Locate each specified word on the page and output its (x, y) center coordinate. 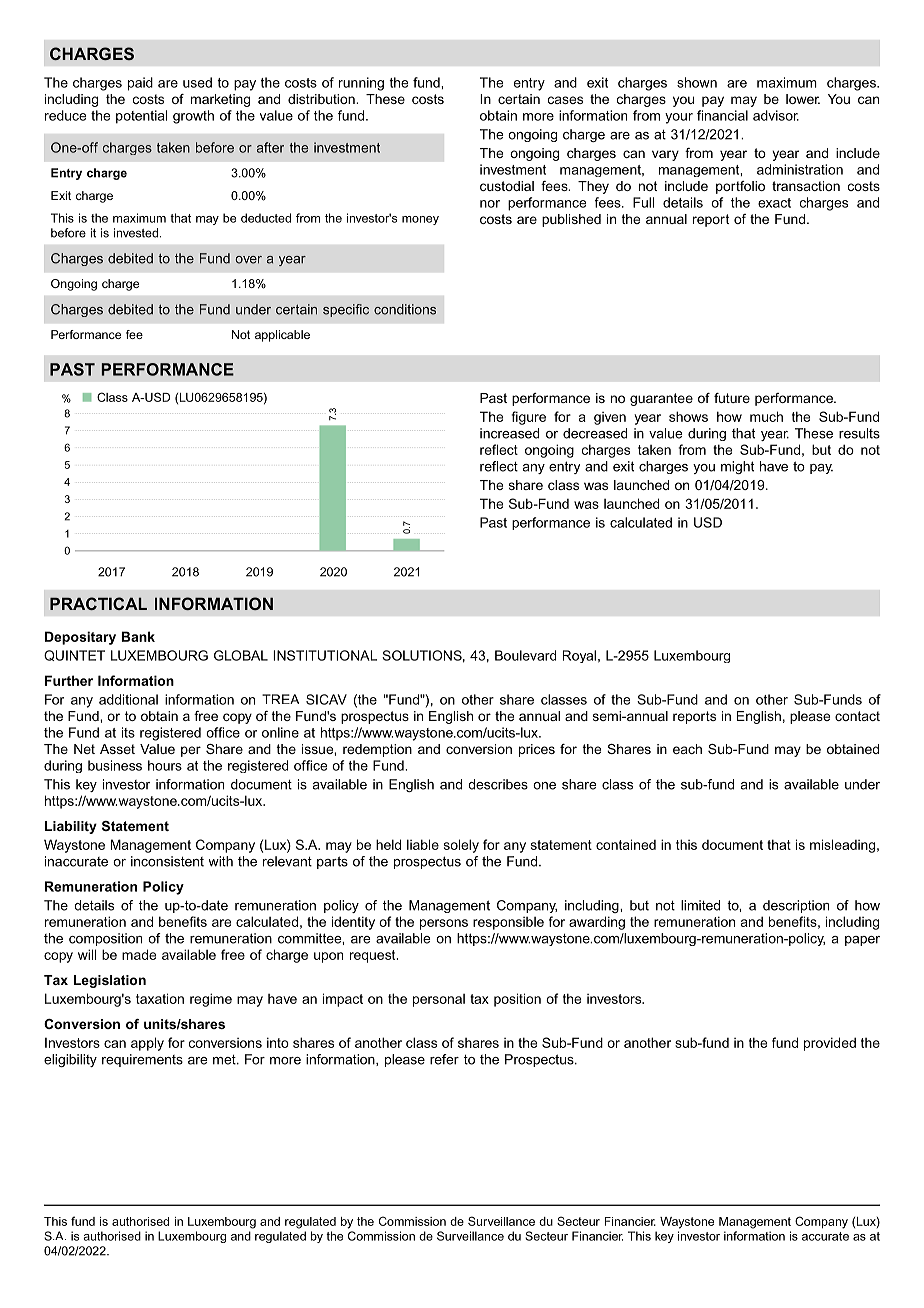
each (687, 749)
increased (509, 433)
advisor (776, 115)
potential (141, 117)
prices (537, 750)
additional (128, 699)
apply (147, 1044)
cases (565, 100)
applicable (282, 336)
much (766, 416)
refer (444, 1059)
